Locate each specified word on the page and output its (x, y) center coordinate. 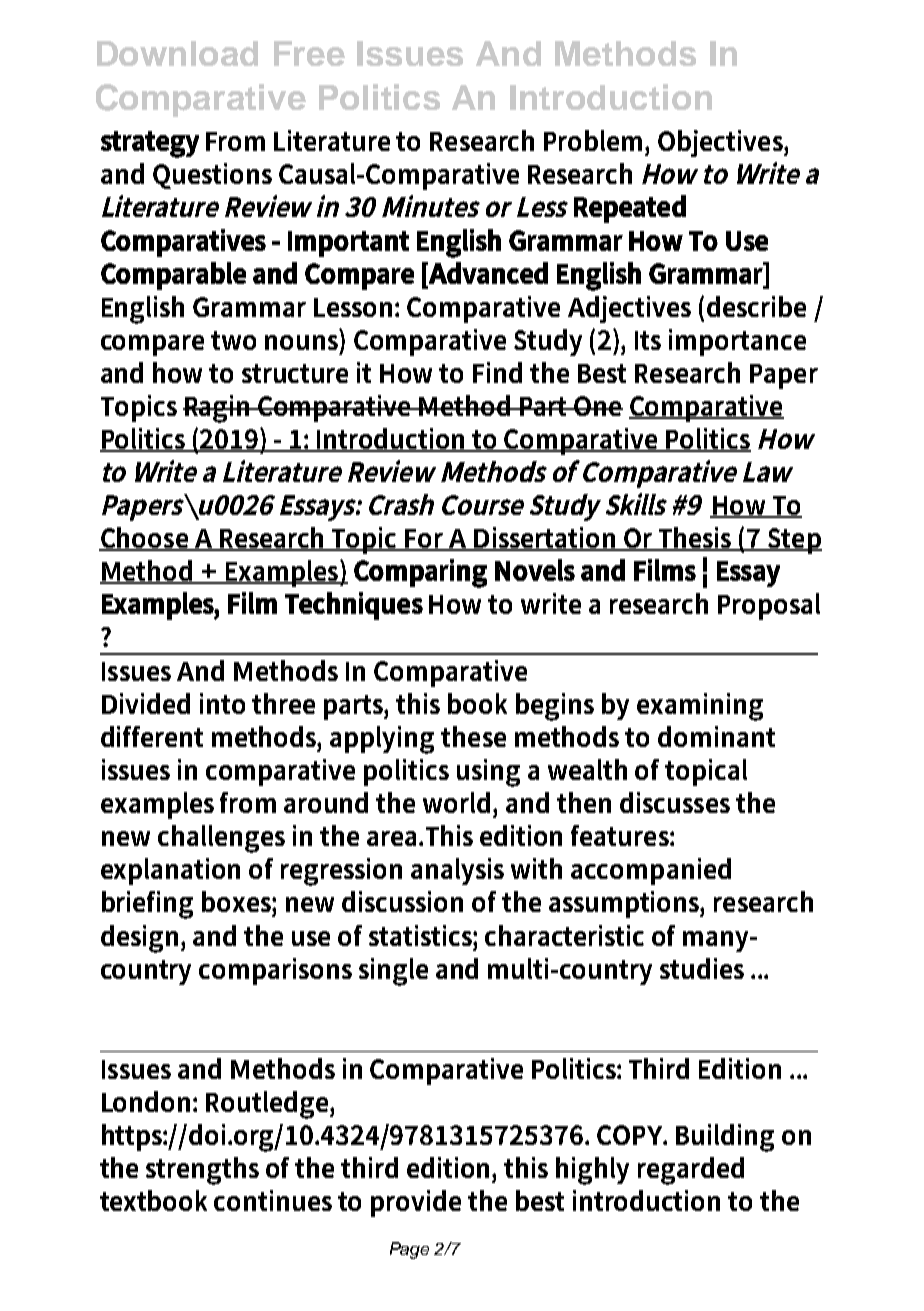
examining (700, 707)
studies (702, 968)
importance (737, 342)
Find (497, 372)
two (233, 340)
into (222, 703)
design (141, 939)
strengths (202, 1171)
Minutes (431, 206)
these (473, 736)
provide (416, 1203)
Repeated (630, 209)
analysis (457, 871)
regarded (691, 1171)
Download (177, 53)
